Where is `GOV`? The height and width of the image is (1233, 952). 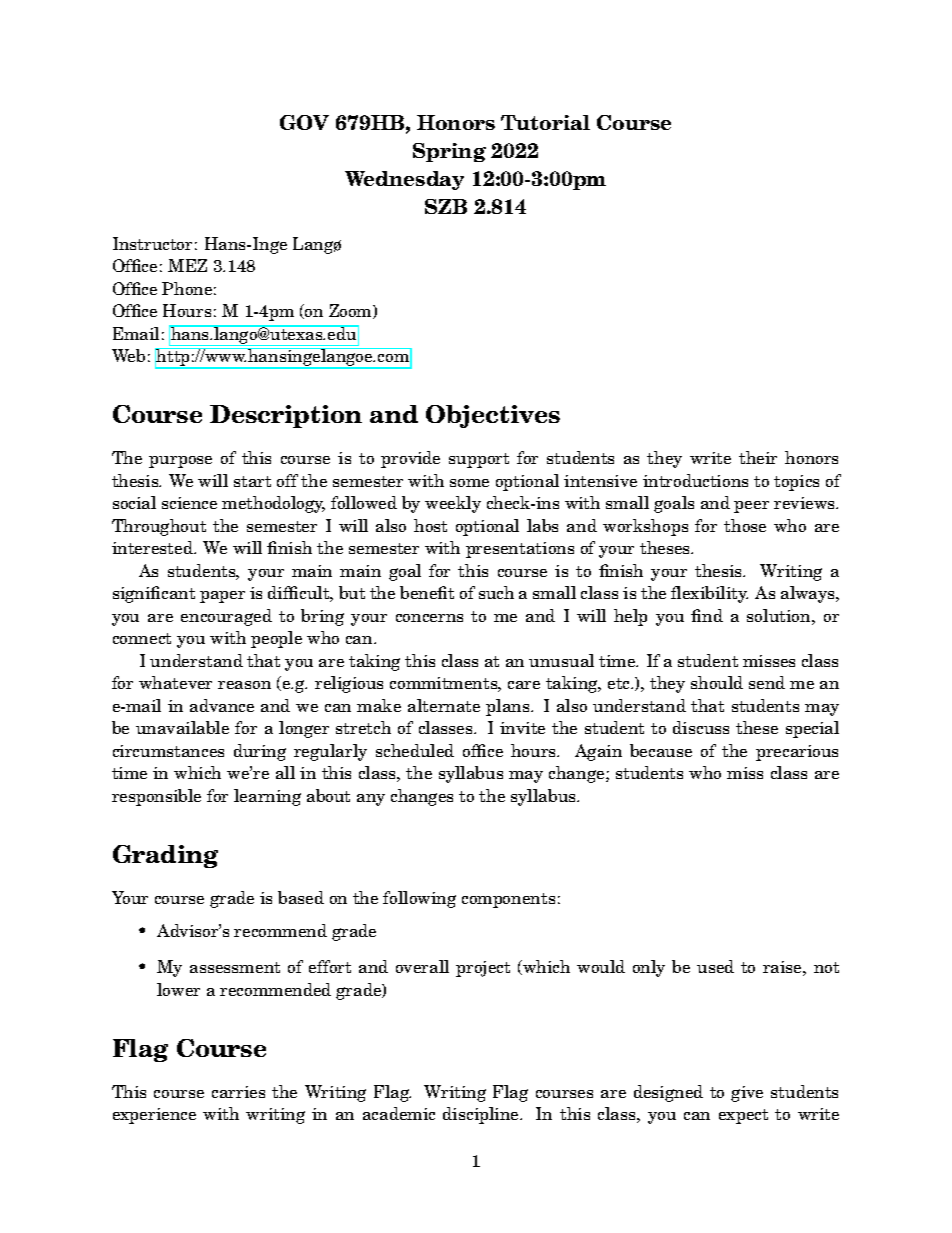 GOV is located at coordinates (304, 122).
